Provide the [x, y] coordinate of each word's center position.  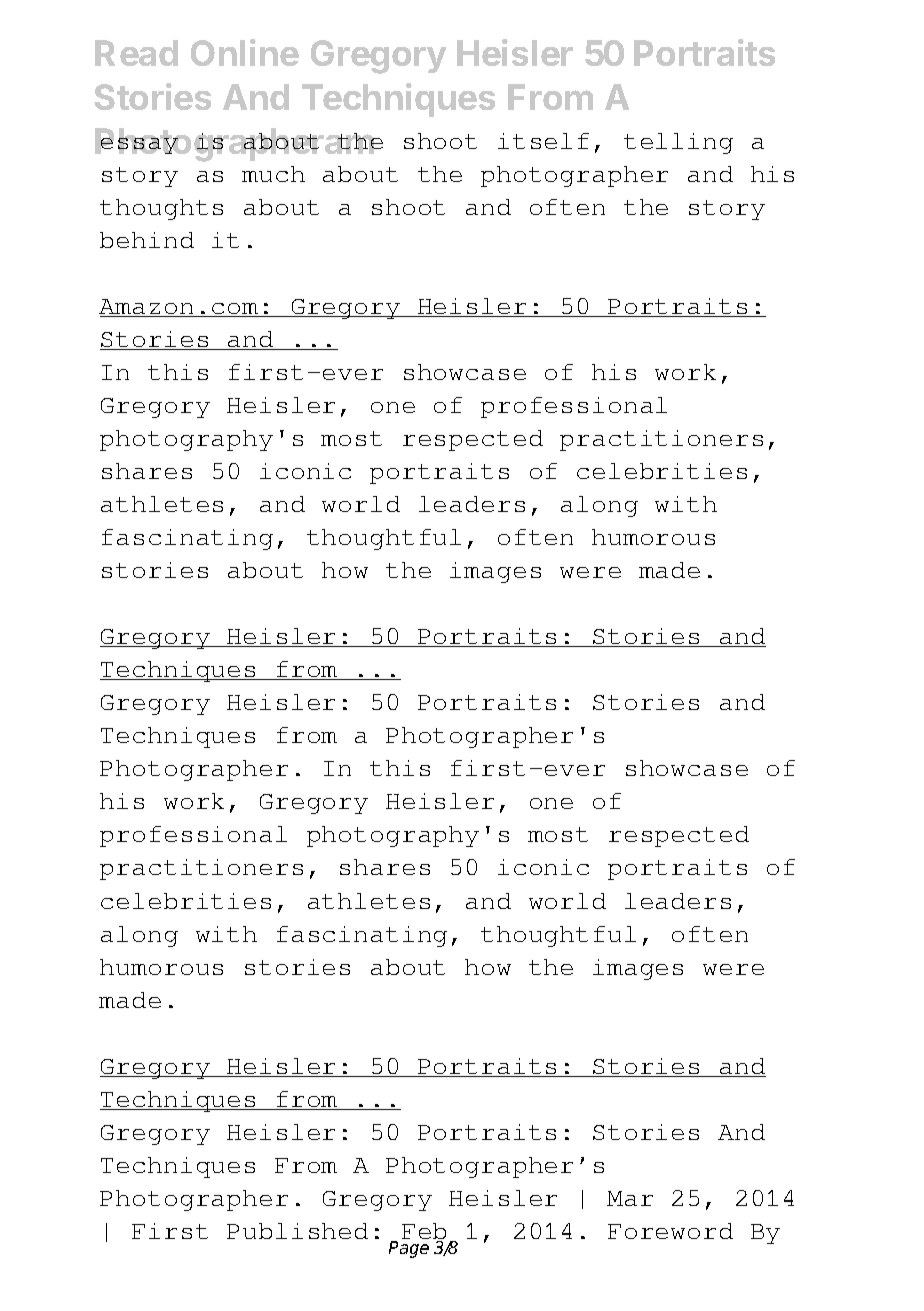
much [273, 174]
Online [245, 52]
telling [678, 143]
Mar [630, 1198]
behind [147, 240]
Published [297, 1231]
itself [543, 141]
